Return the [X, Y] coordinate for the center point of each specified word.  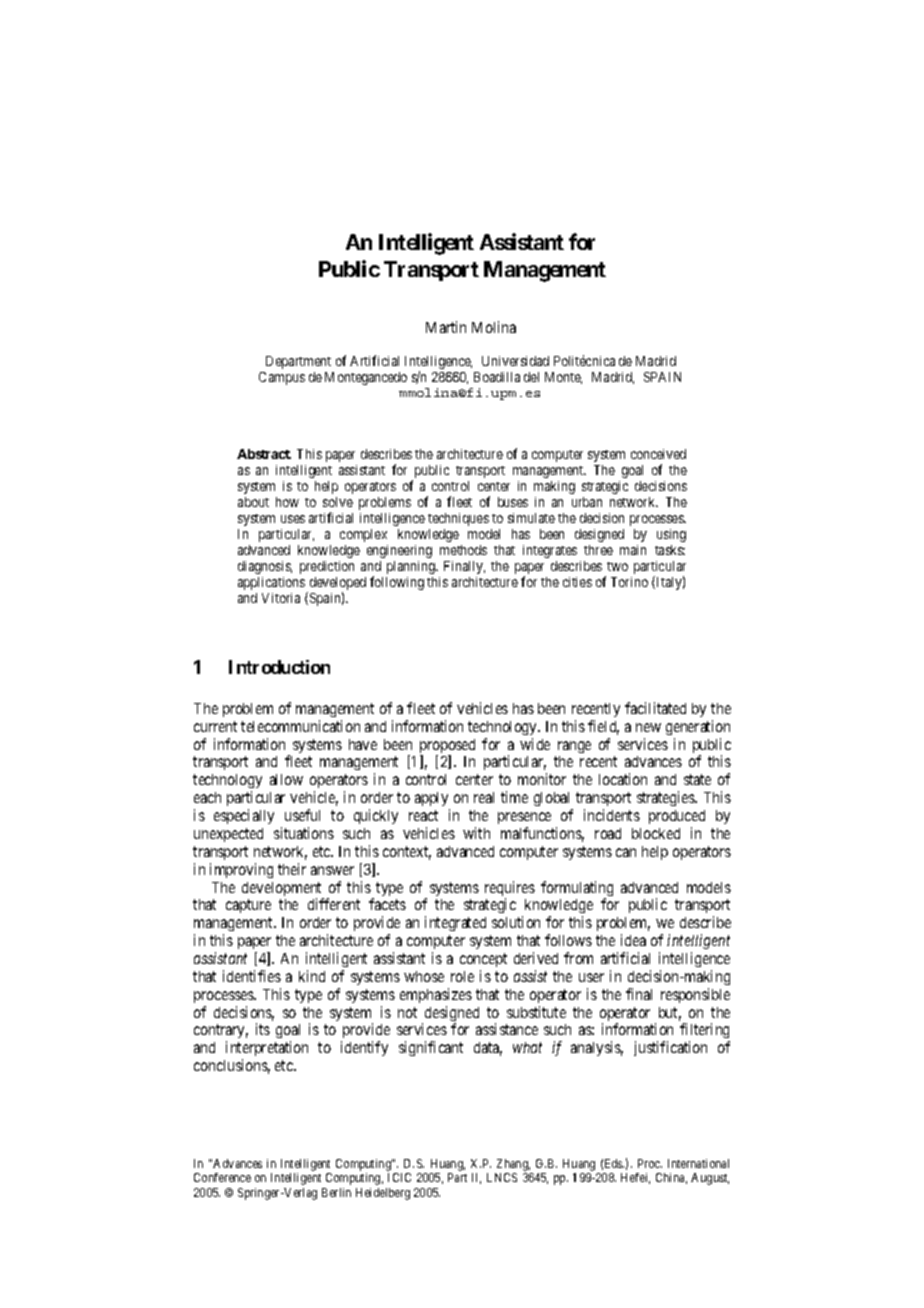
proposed [447, 747]
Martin [446, 327]
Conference [222, 1177]
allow [286, 779]
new [648, 727]
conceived [658, 454]
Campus [282, 378]
